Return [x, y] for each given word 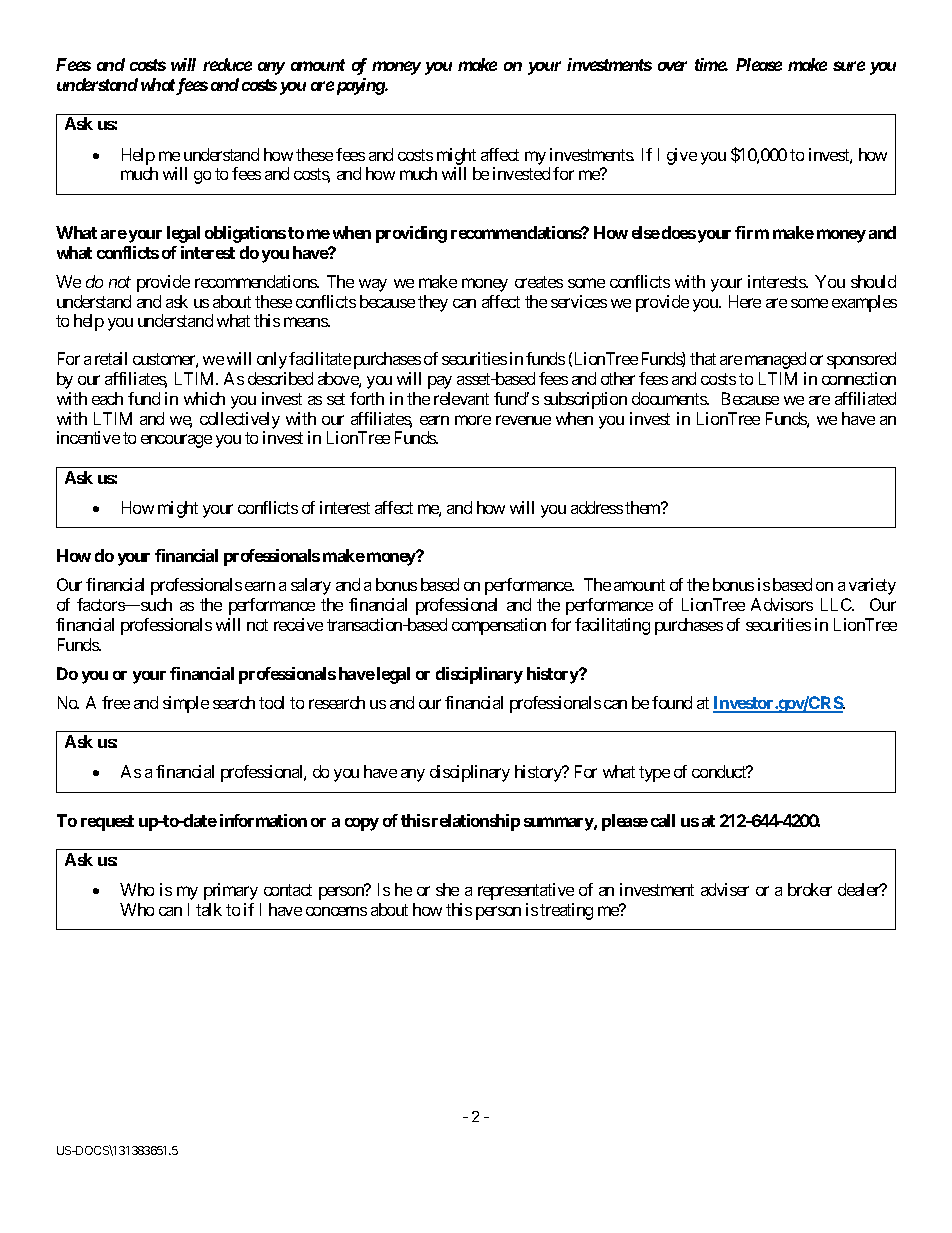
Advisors [782, 604]
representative [526, 891]
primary [231, 891]
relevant [461, 398]
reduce [227, 64]
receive [298, 624]
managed [775, 360]
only [272, 360]
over [672, 66]
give [682, 156]
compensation [499, 626]
